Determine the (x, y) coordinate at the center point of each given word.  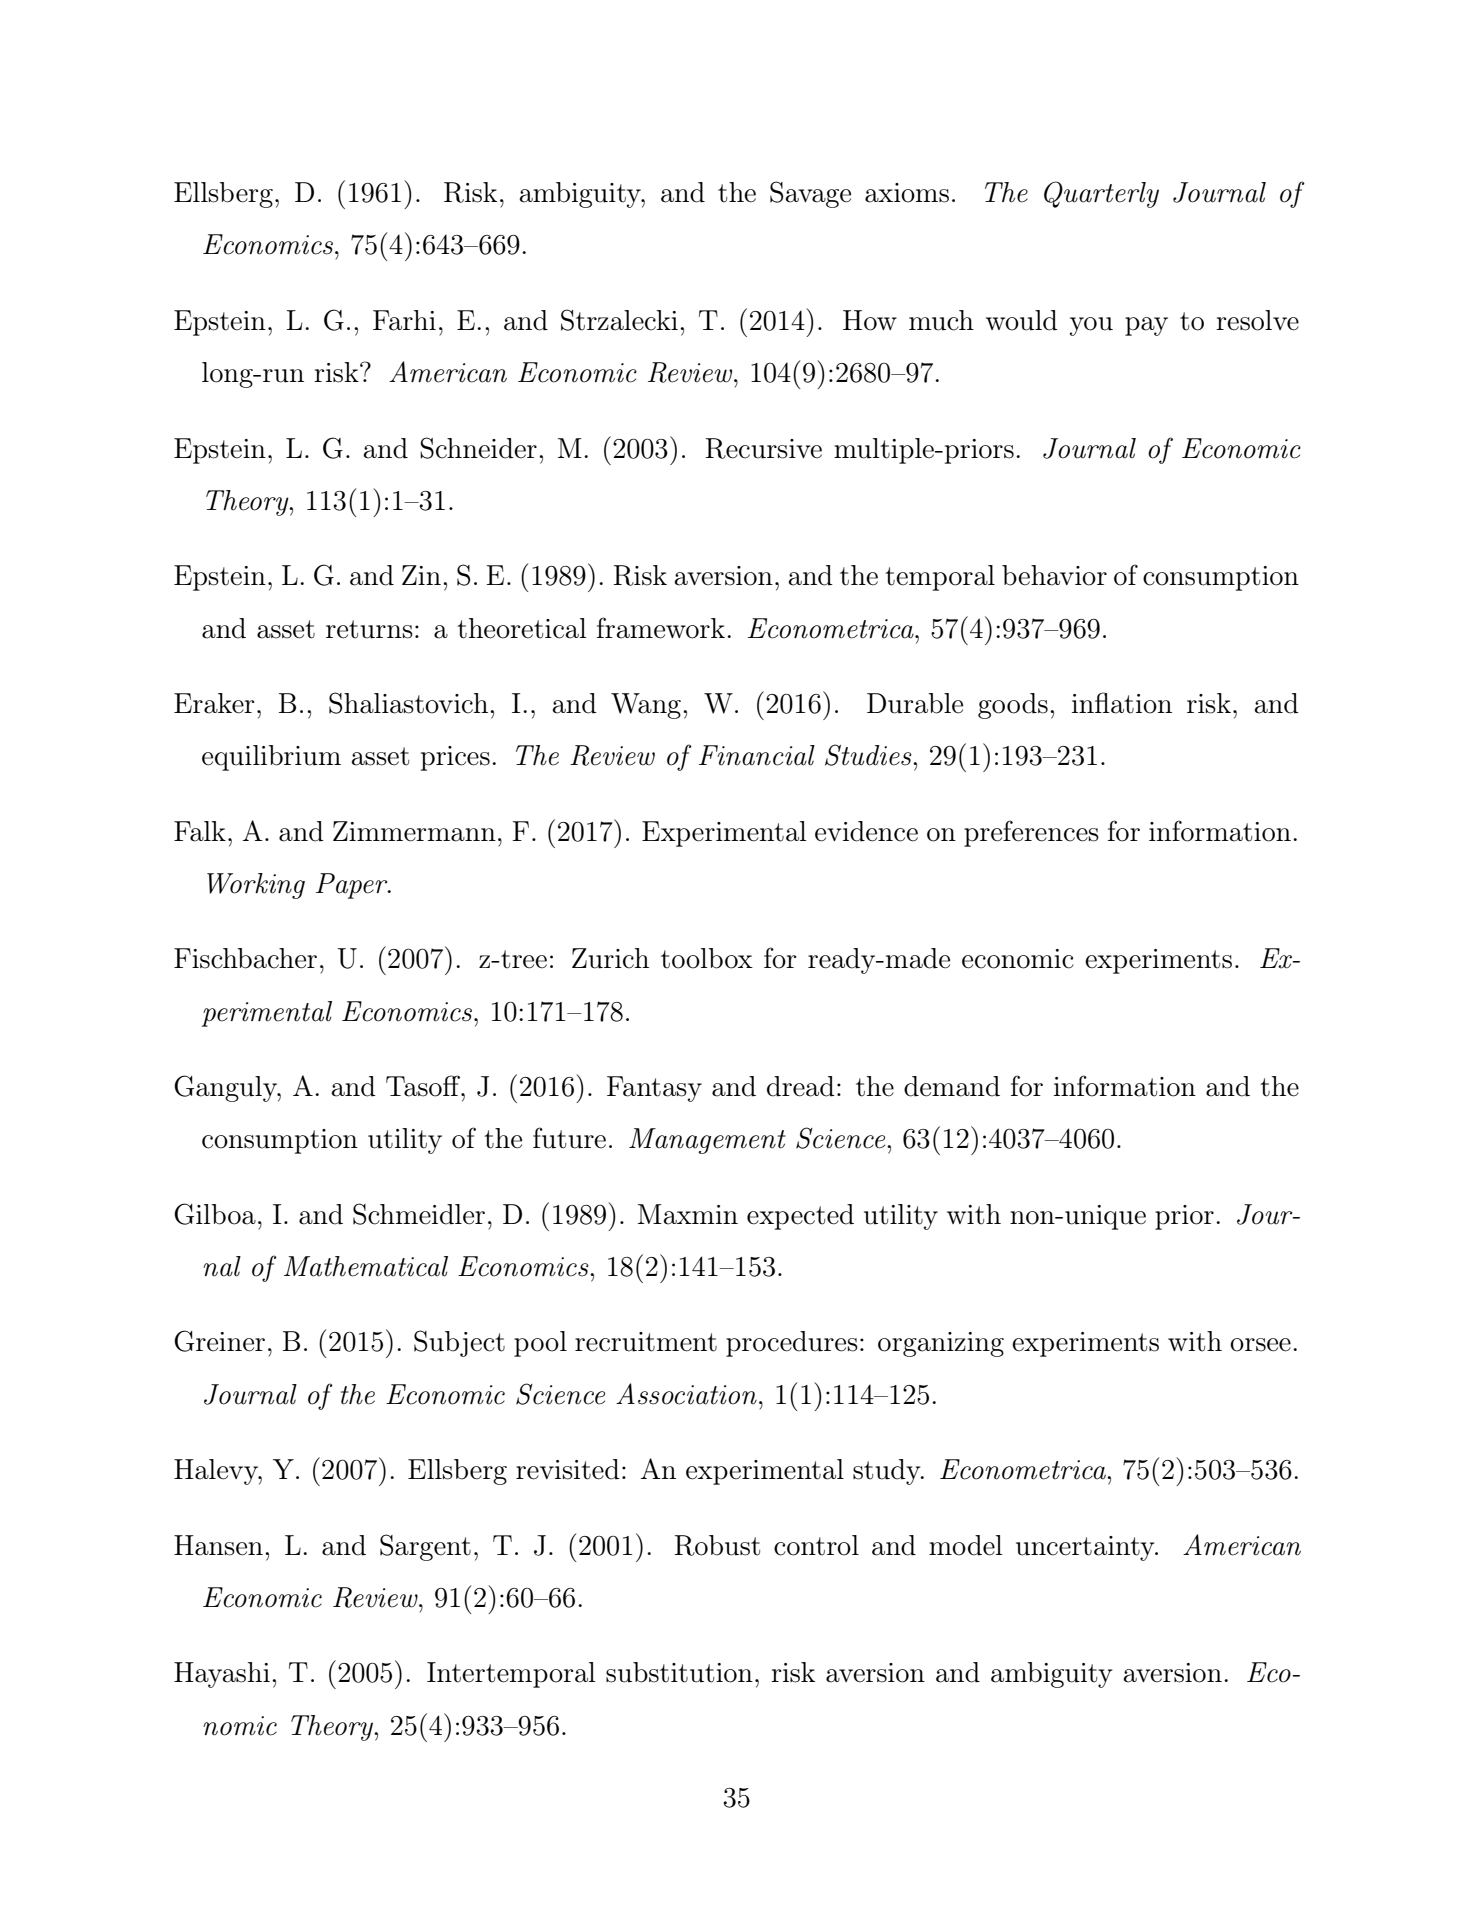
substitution (679, 1672)
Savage (810, 194)
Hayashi (222, 1675)
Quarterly (1101, 194)
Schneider (478, 448)
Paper (353, 886)
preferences (1031, 833)
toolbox (707, 958)
